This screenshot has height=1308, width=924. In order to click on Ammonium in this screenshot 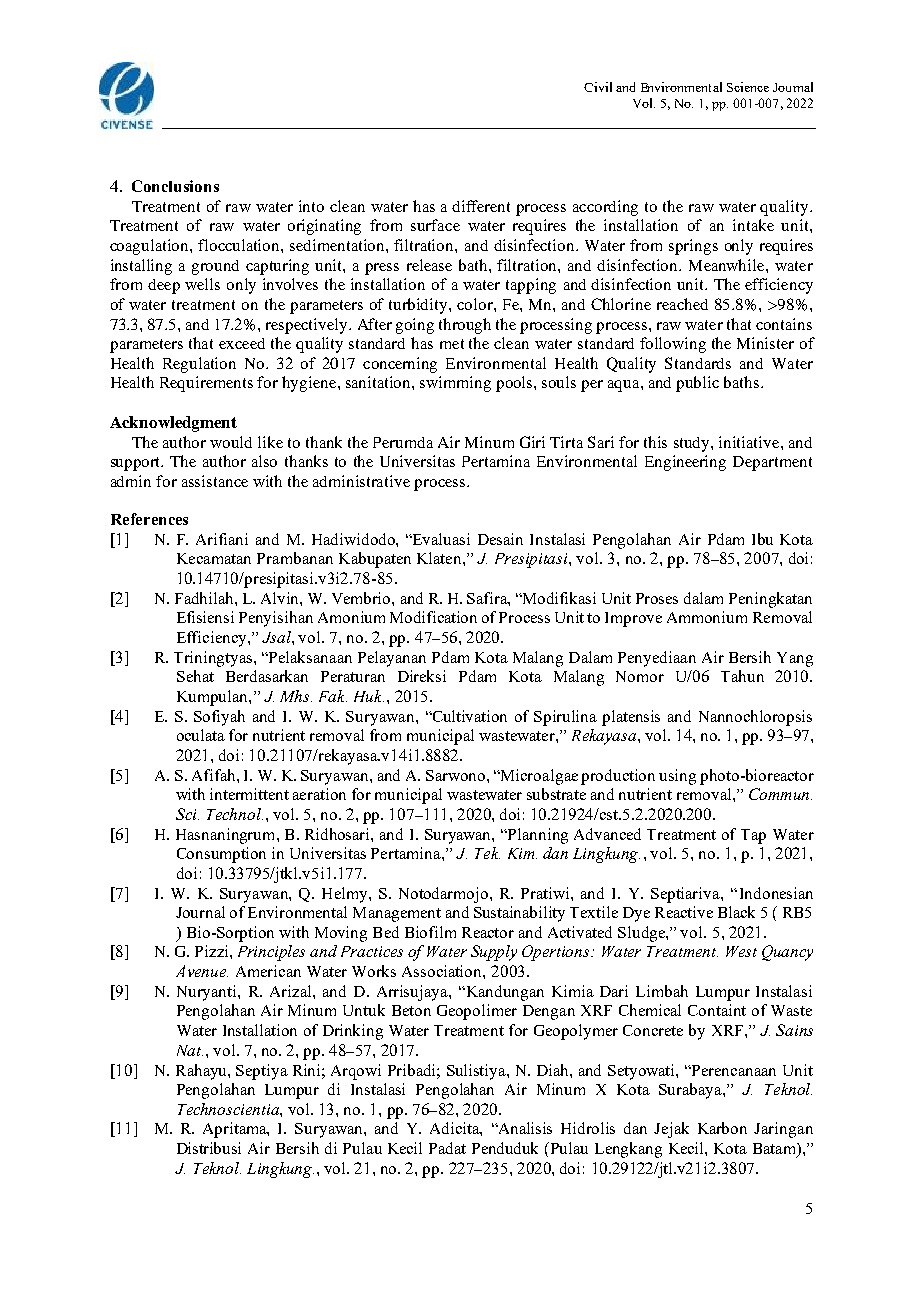, I will do `click(707, 617)`.
